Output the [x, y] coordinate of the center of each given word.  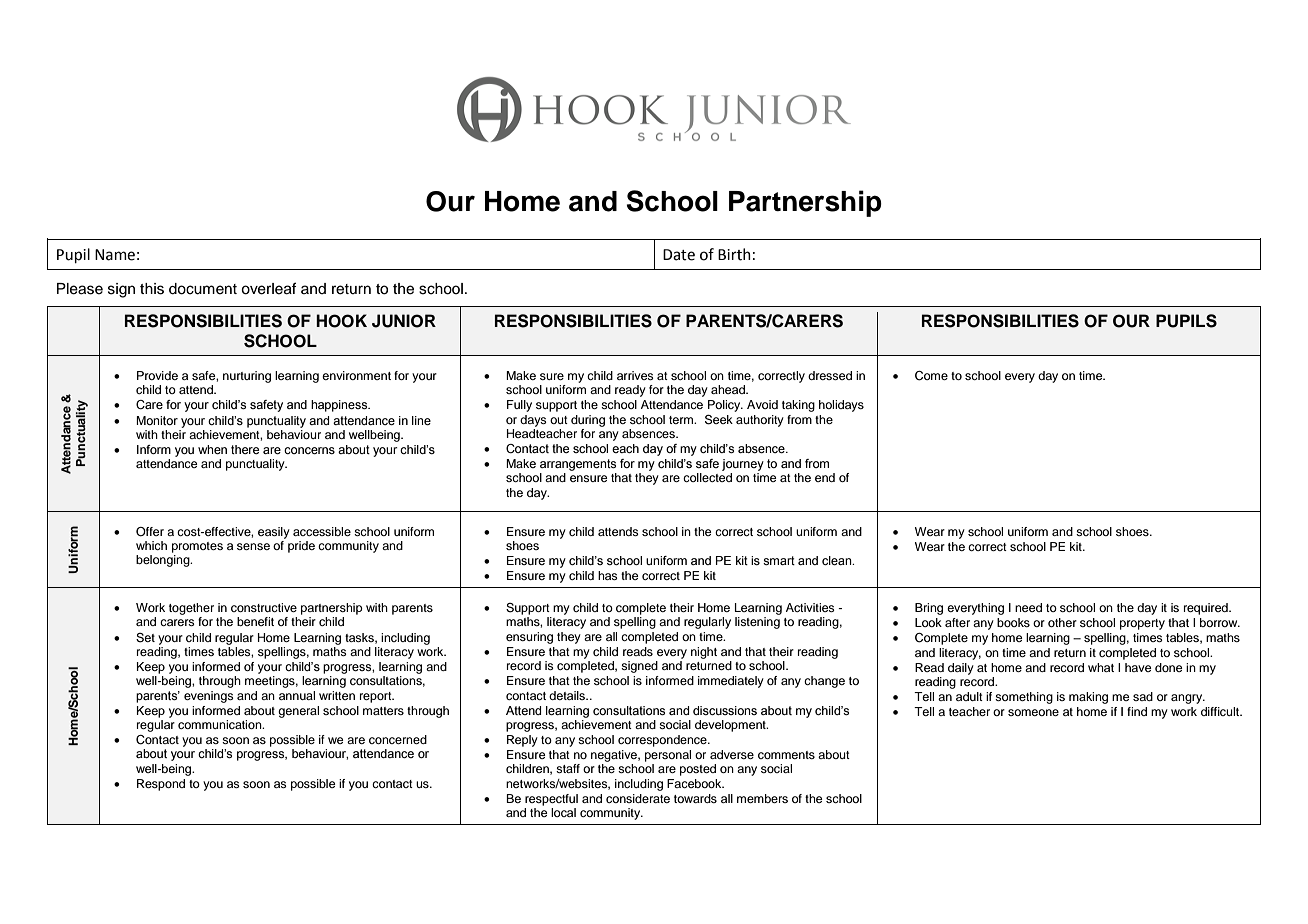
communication [221, 724]
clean [838, 560]
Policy [725, 406]
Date [679, 255]
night [704, 653]
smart [779, 560]
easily [274, 533]
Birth [734, 254]
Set [145, 638]
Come [931, 376]
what [1101, 667]
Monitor [157, 420]
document [203, 289]
